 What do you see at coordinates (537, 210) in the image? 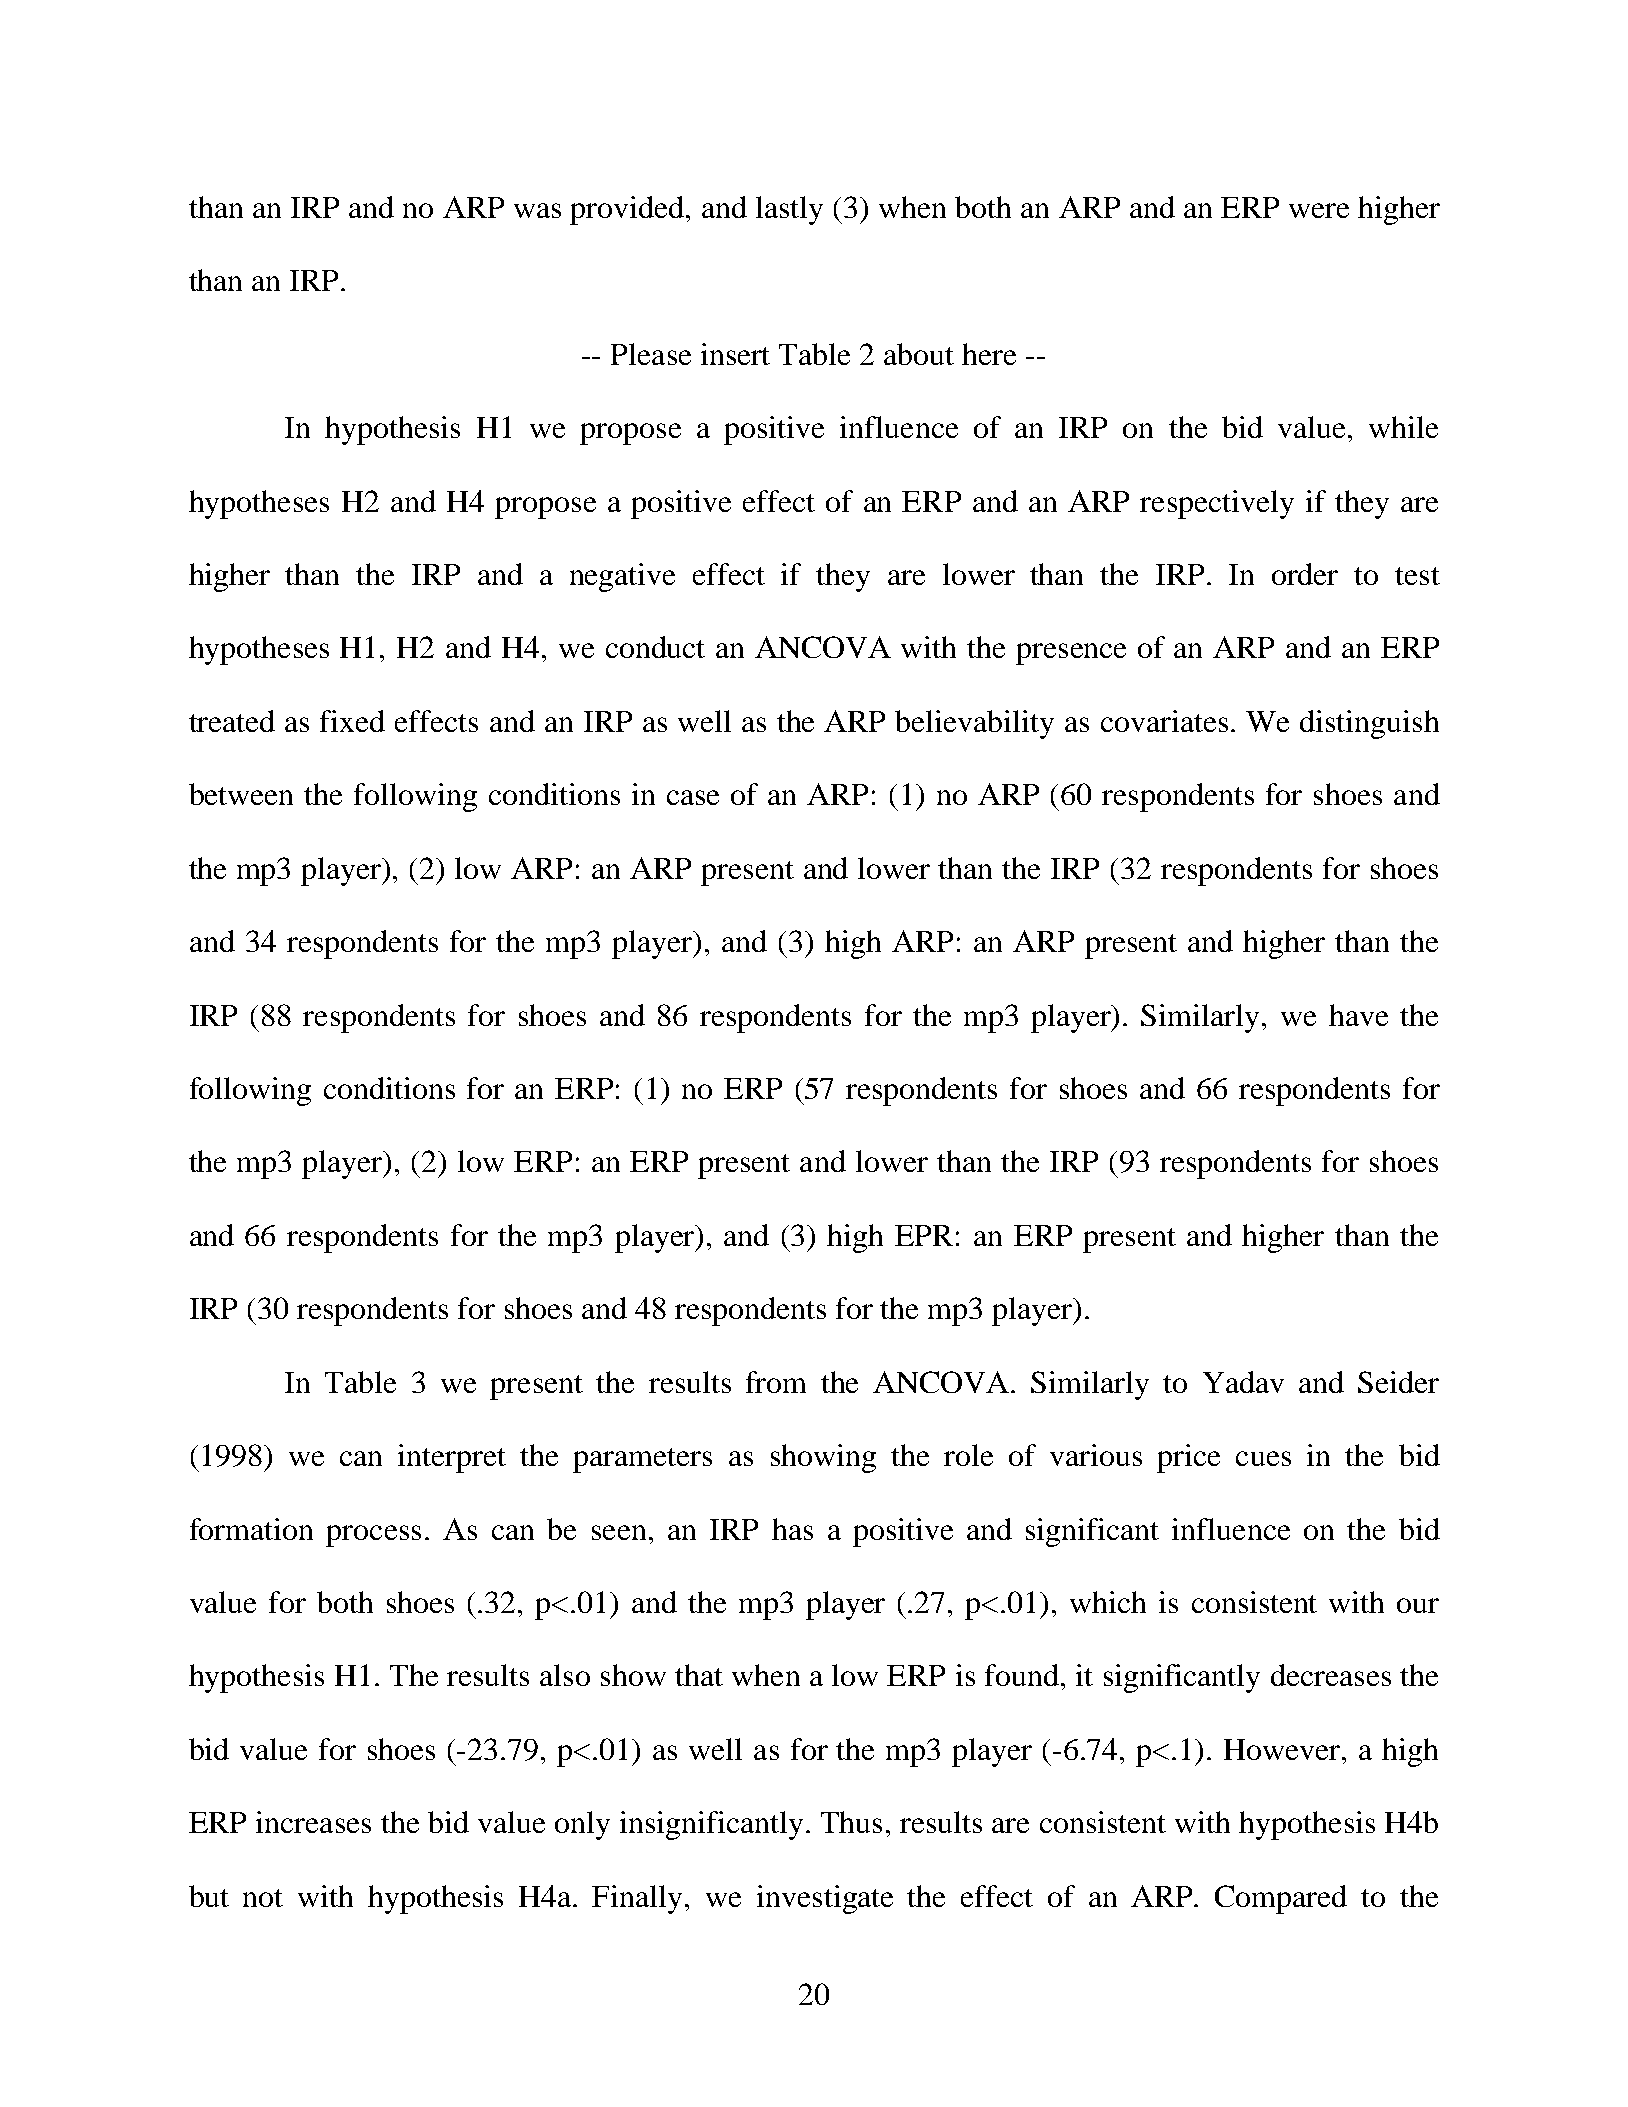
I see `was` at bounding box center [537, 210].
